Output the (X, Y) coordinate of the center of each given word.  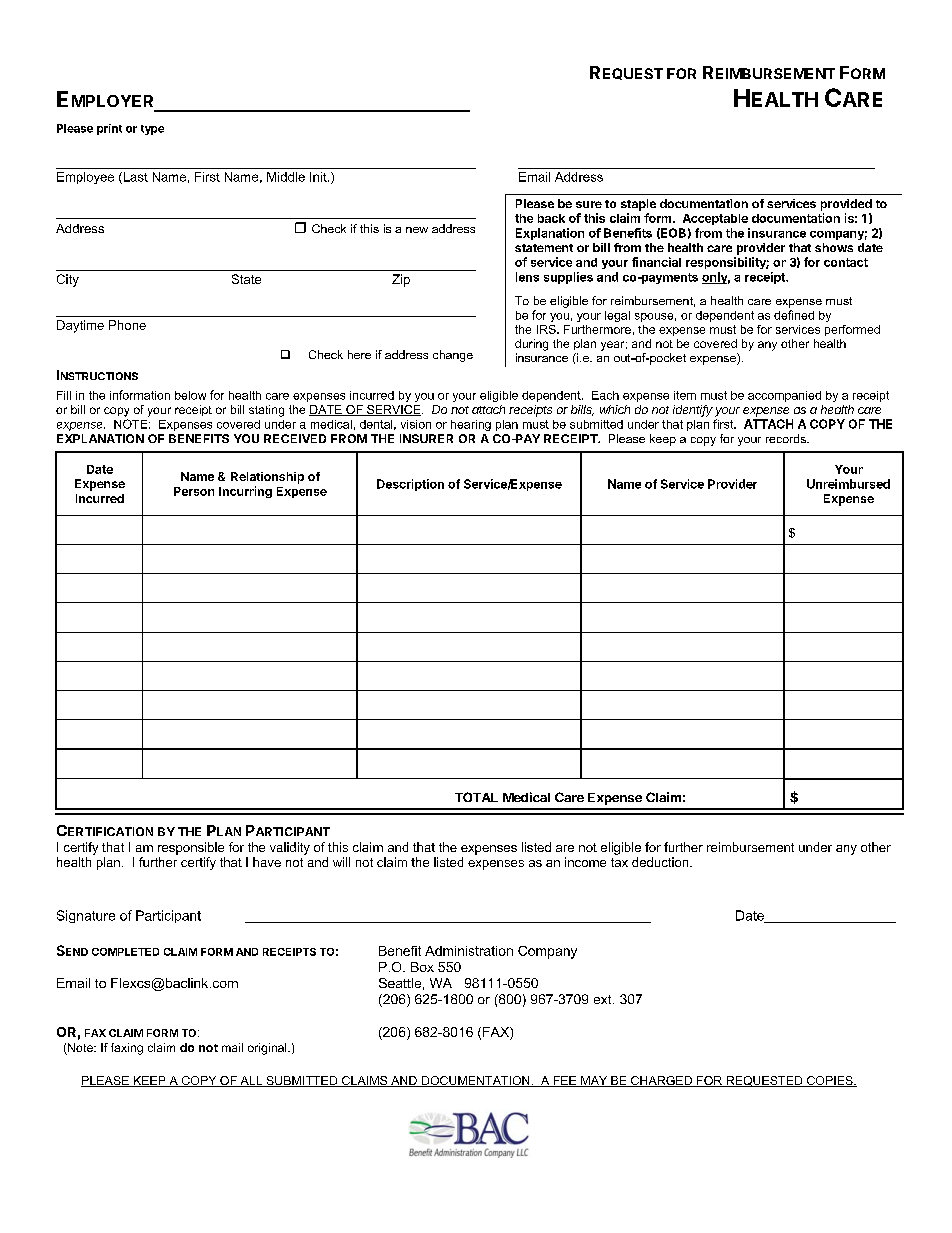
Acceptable (715, 219)
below (190, 395)
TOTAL (476, 797)
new (417, 230)
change (453, 356)
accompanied (784, 396)
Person (194, 491)
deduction (661, 862)
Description (410, 485)
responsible (191, 848)
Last (134, 178)
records (787, 438)
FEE (565, 1081)
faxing (127, 1049)
